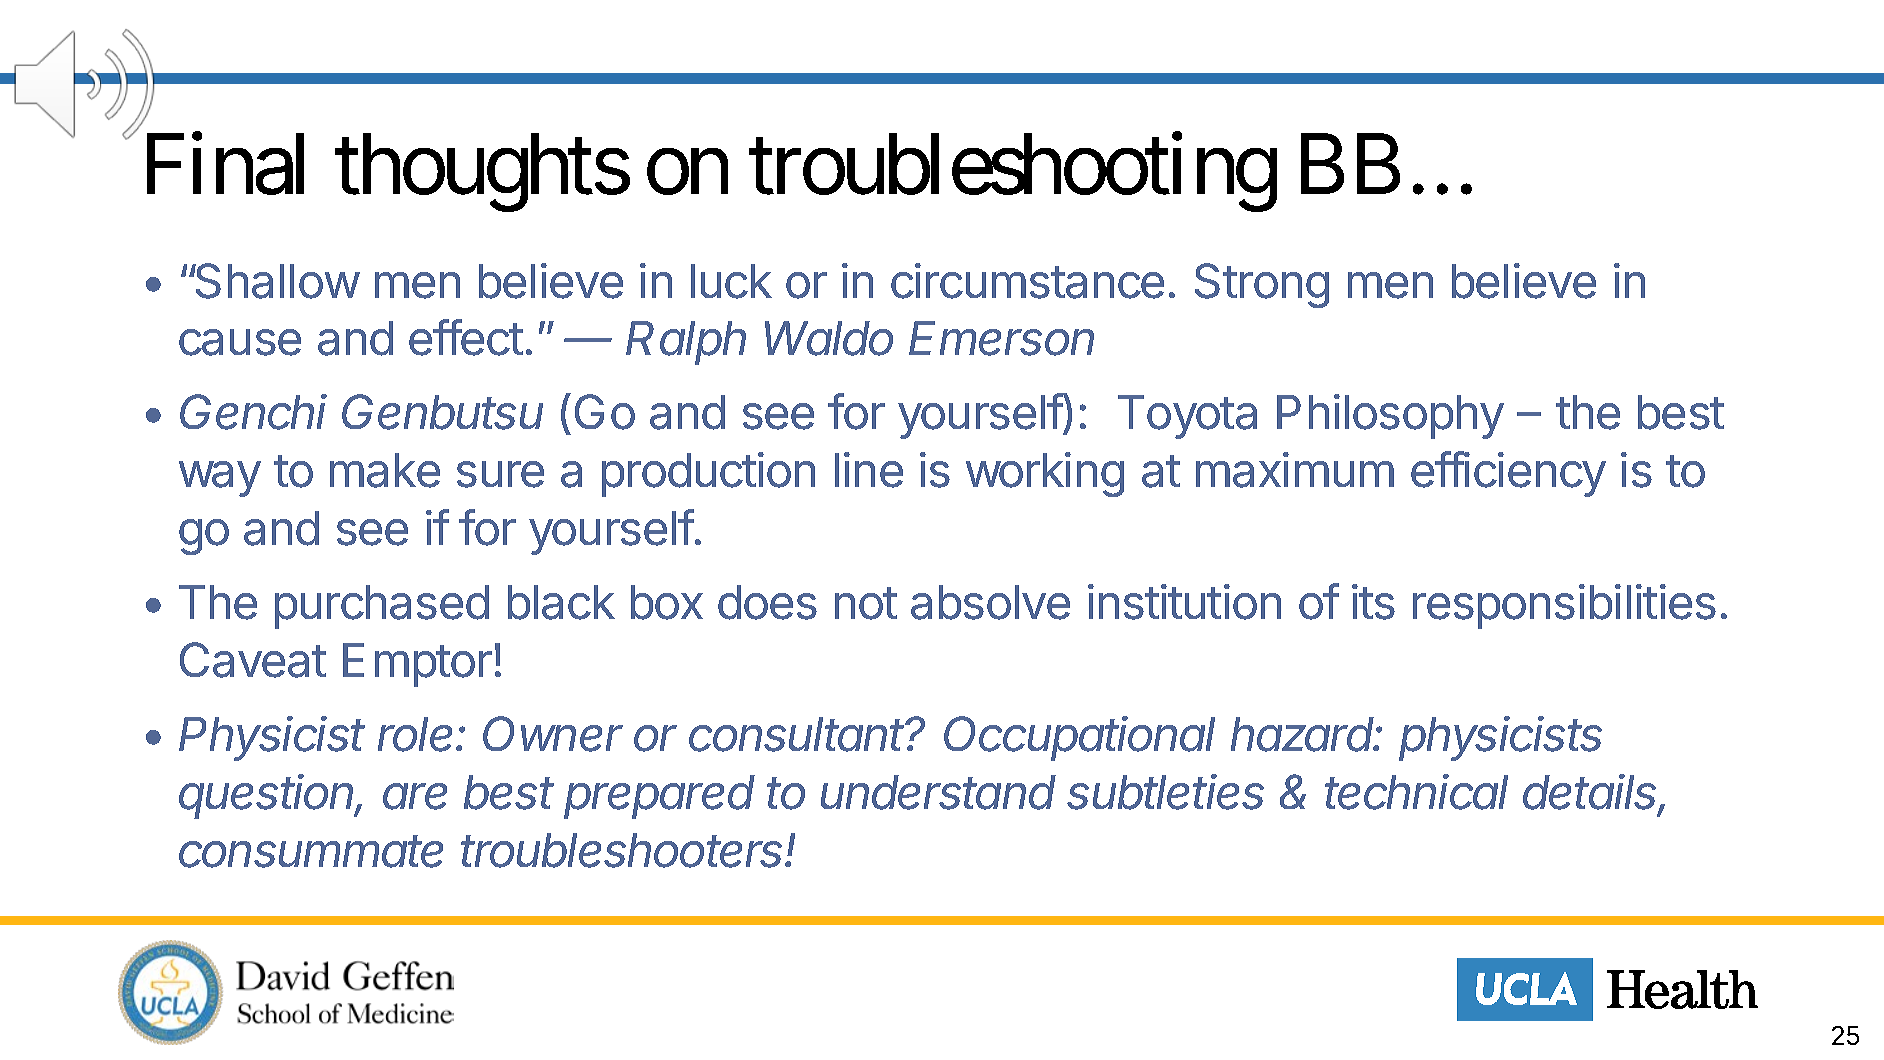  I want to click on role, so click(418, 734).
